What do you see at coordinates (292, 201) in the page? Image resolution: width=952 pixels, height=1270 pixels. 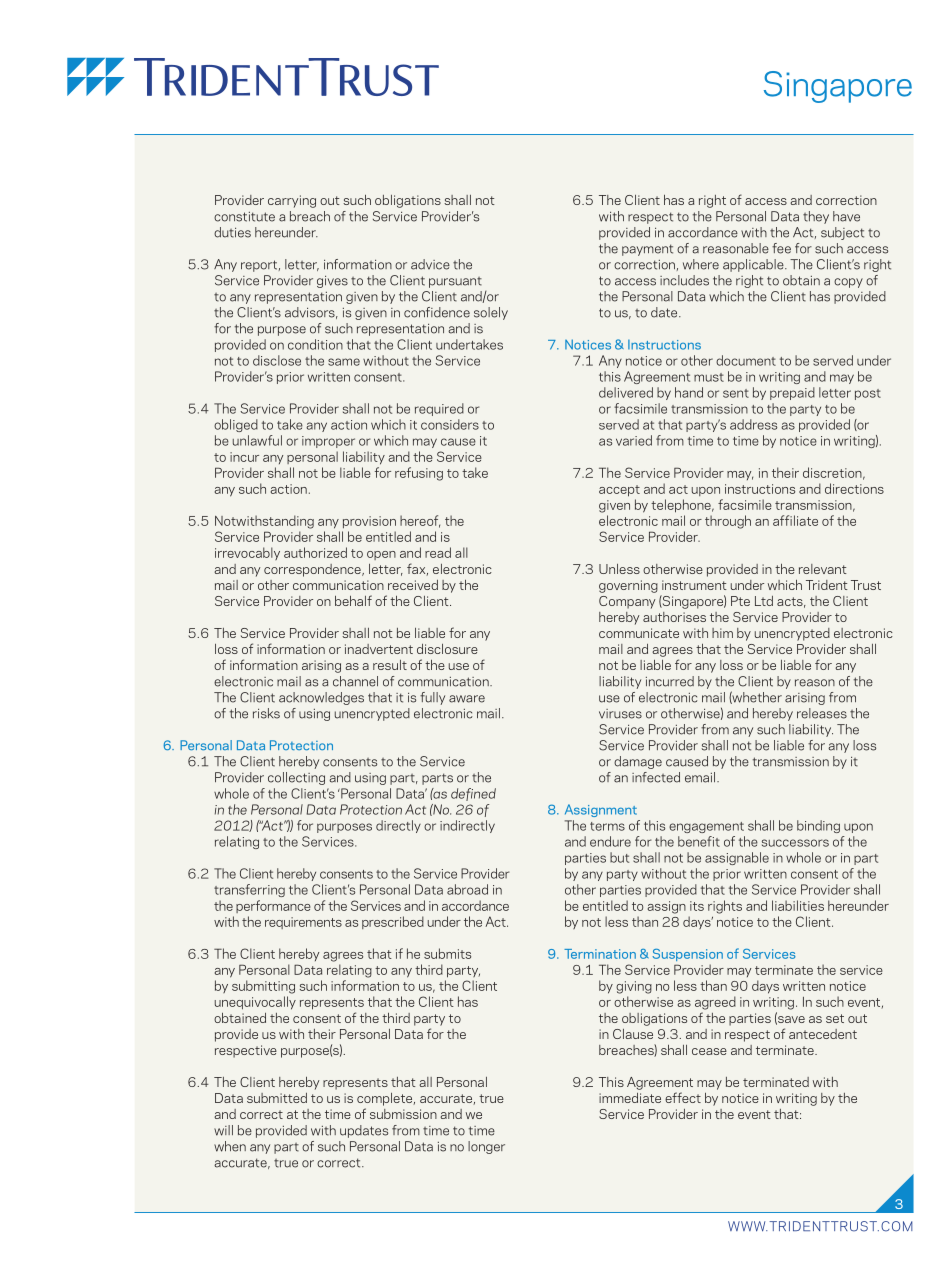 I see `carrying` at bounding box center [292, 201].
